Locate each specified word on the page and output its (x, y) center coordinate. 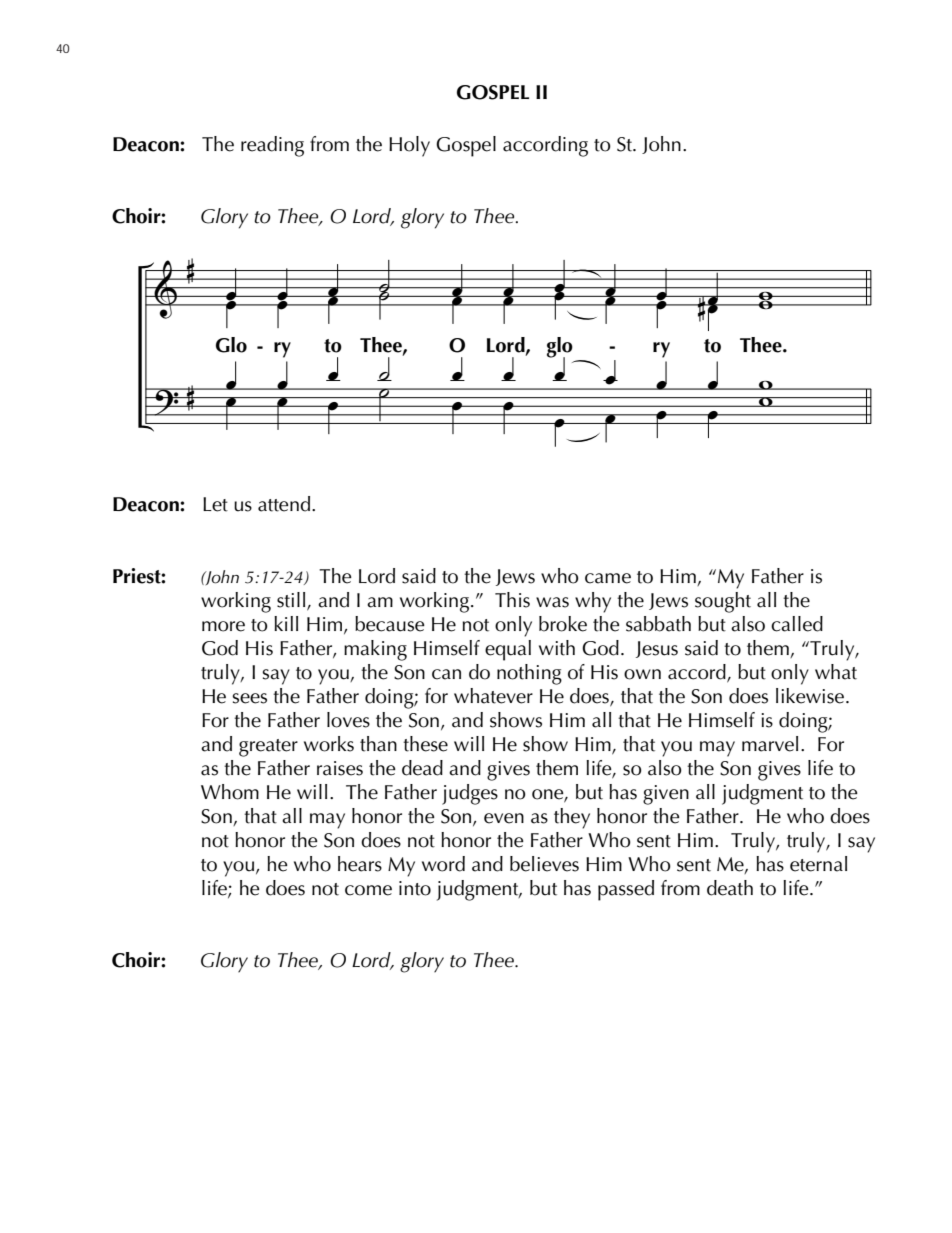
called (797, 624)
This (512, 600)
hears (360, 864)
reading (272, 146)
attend (285, 504)
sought (723, 602)
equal (508, 650)
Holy (409, 146)
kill (286, 623)
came (608, 578)
